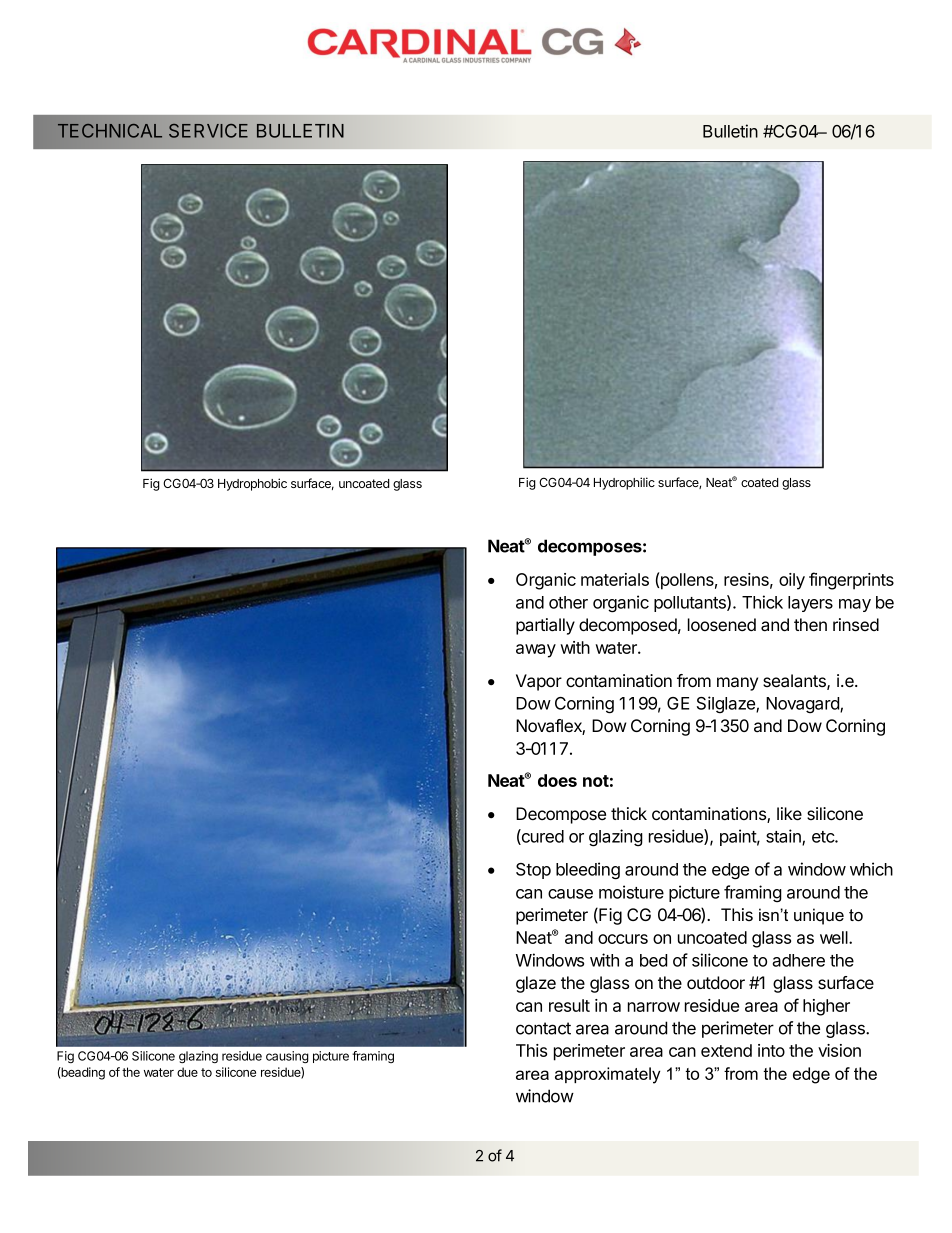  I want to click on partially, so click(545, 626).
